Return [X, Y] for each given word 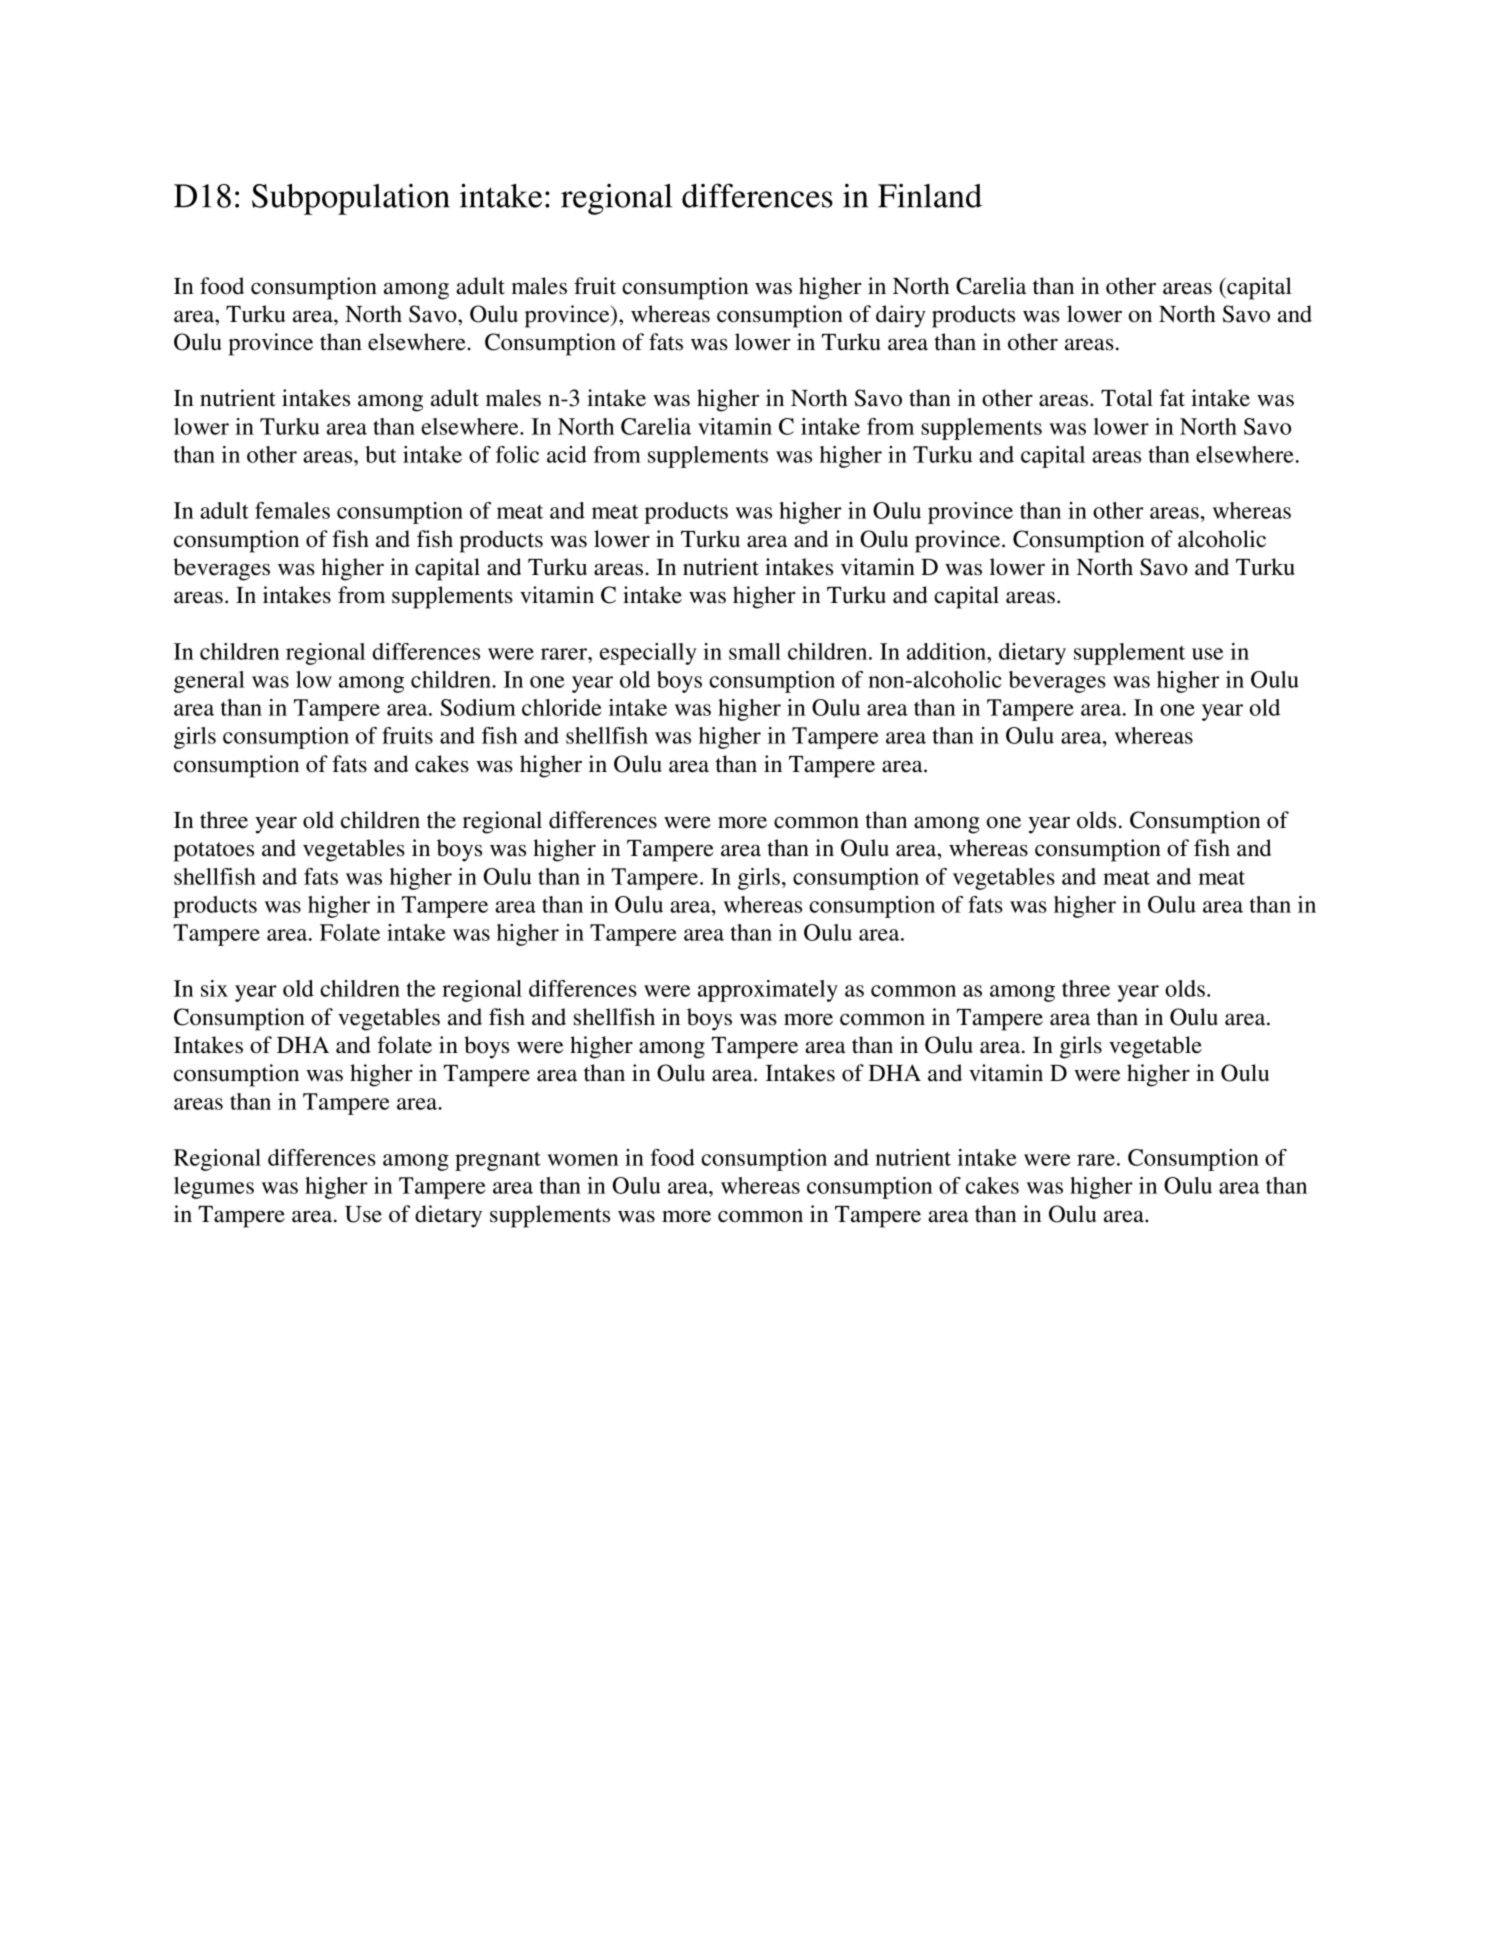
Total [1127, 398]
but [380, 454]
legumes [214, 1188]
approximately [768, 991]
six [214, 988]
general [209, 682]
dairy [901, 316]
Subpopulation [351, 199]
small [755, 651]
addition [947, 651]
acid [567, 454]
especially [648, 654]
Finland [930, 196]
